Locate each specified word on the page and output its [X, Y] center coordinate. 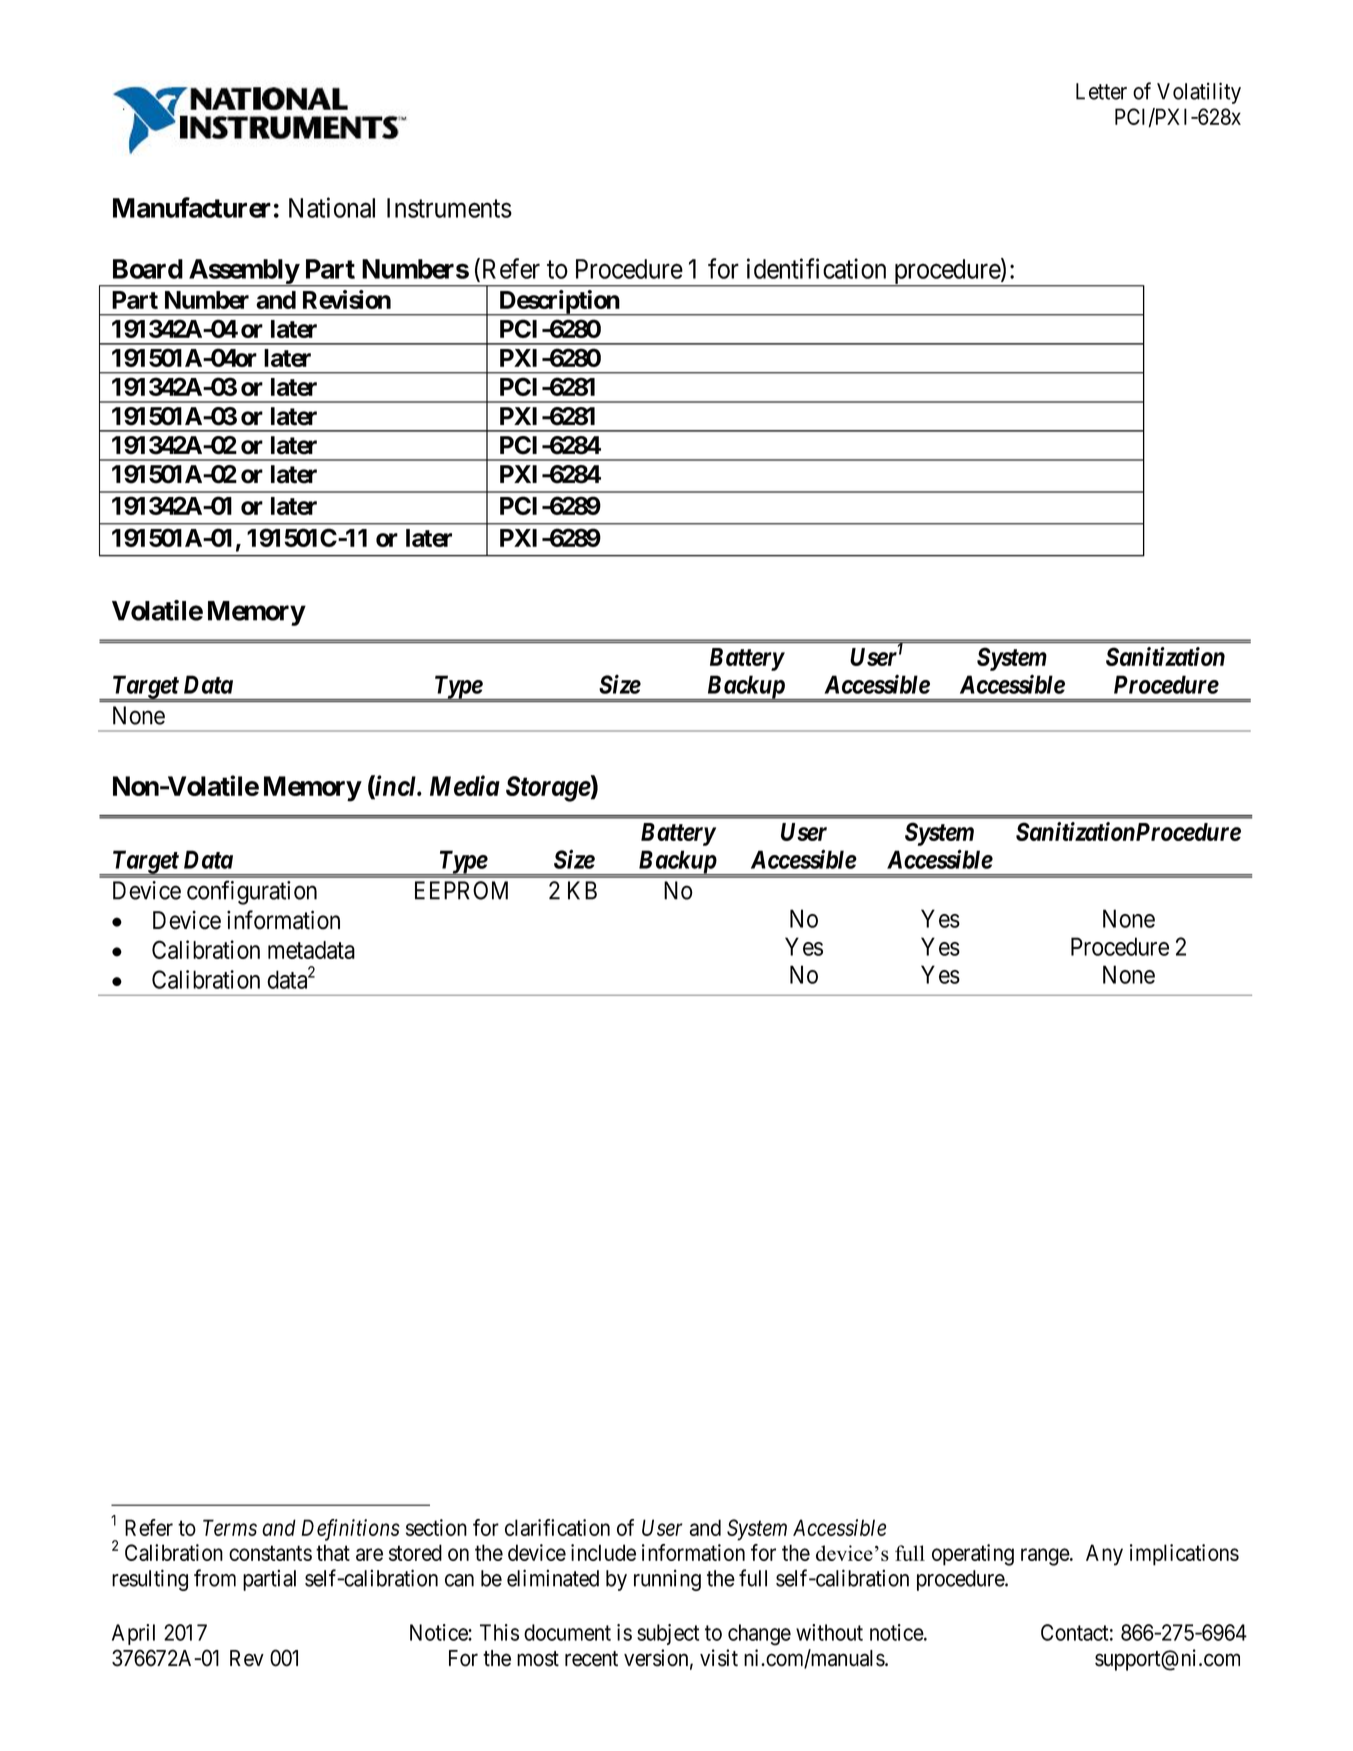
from [215, 1578]
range [1046, 1557]
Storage [548, 789]
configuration [252, 892]
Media [465, 785]
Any [1104, 1555]
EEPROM [461, 890]
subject [668, 1634]
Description [559, 303]
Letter [1101, 91]
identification [816, 268]
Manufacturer [192, 207]
